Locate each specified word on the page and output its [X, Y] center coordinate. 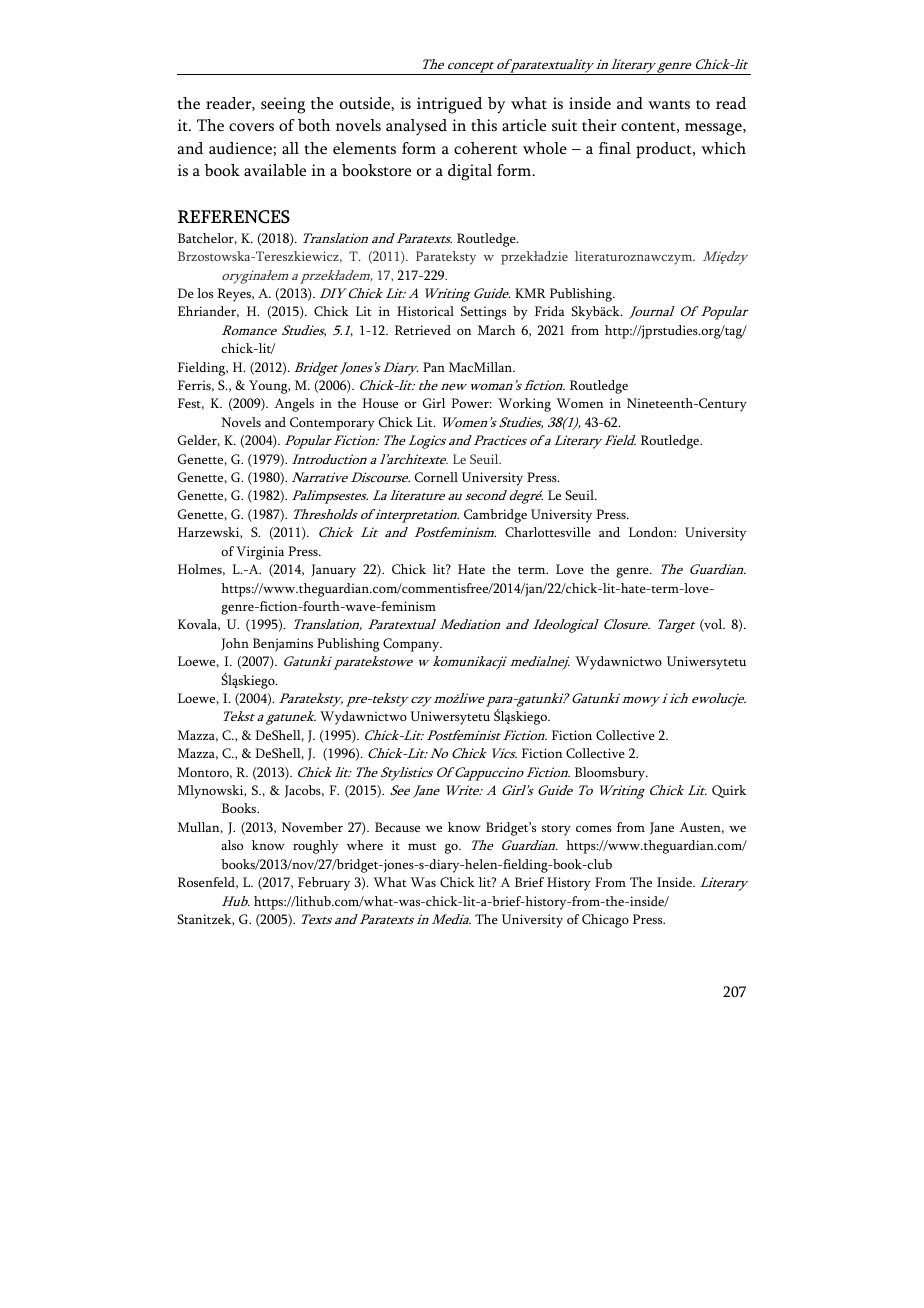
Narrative [320, 477]
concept [471, 68]
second [486, 495]
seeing [283, 105]
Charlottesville [548, 532]
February [324, 884]
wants [669, 104]
